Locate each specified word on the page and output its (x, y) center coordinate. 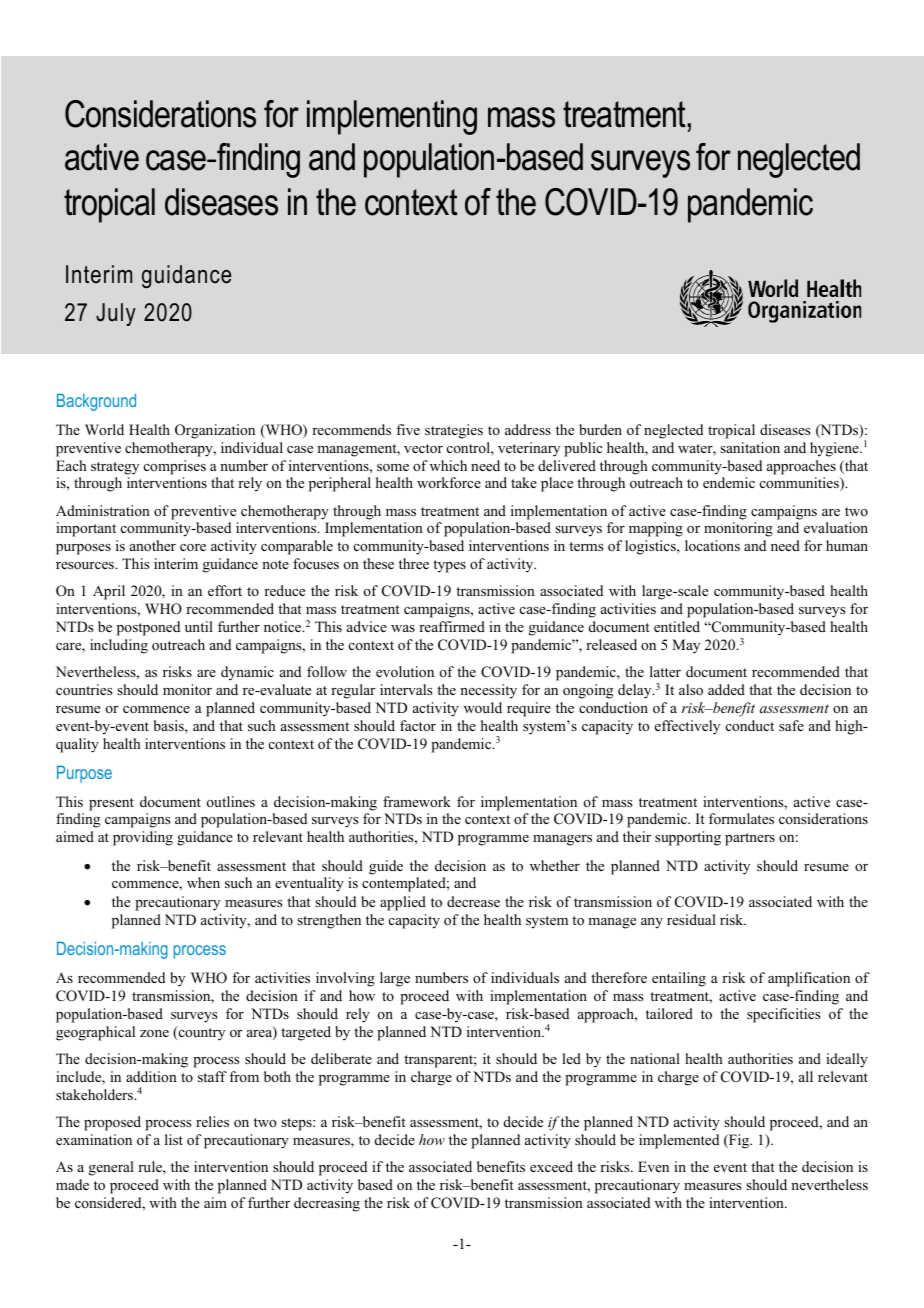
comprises (175, 467)
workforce (449, 482)
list (174, 1139)
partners (750, 839)
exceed (551, 1166)
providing (143, 838)
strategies (454, 431)
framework (417, 801)
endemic (729, 482)
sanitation (750, 448)
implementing (392, 117)
